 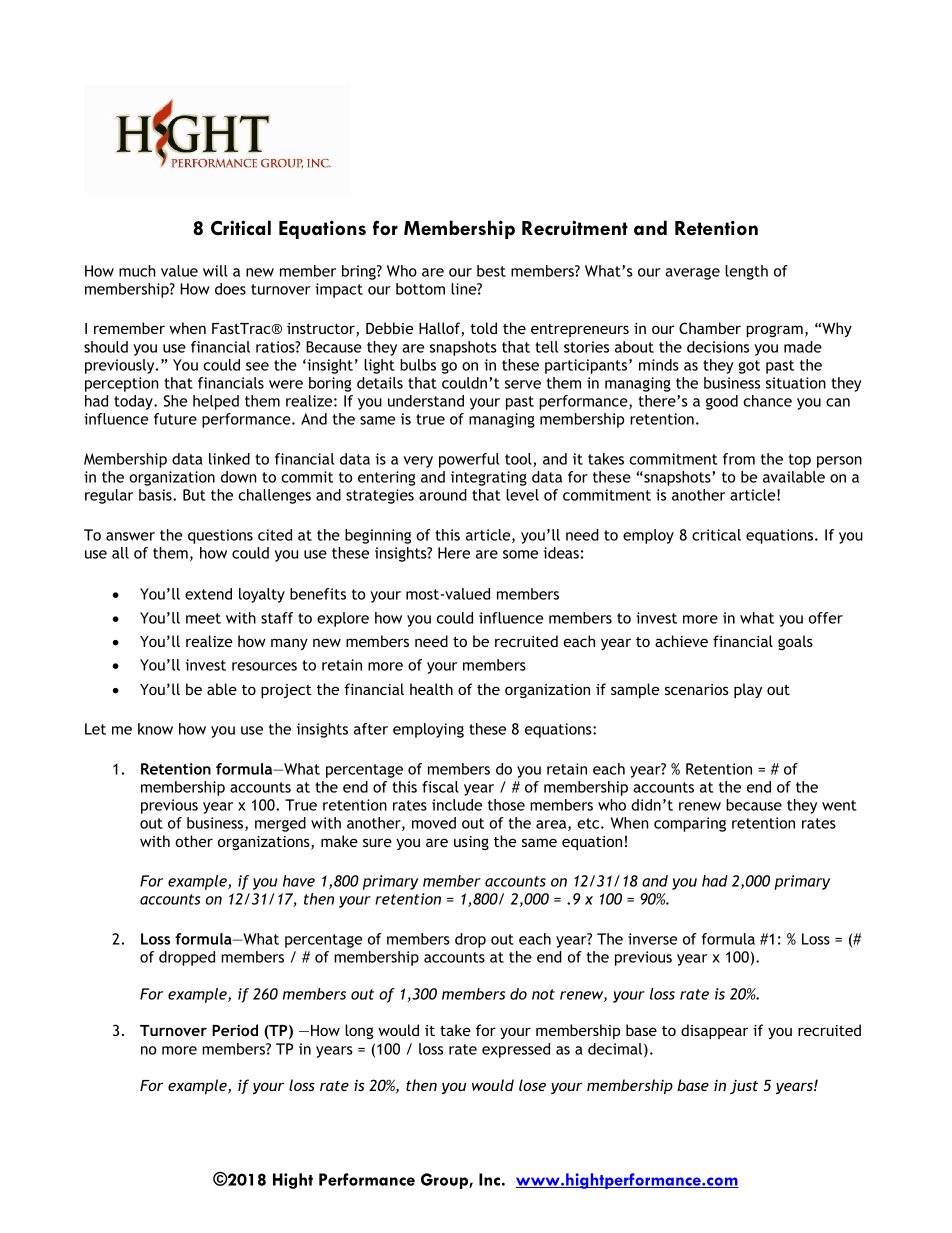 I want to click on best, so click(x=491, y=271).
